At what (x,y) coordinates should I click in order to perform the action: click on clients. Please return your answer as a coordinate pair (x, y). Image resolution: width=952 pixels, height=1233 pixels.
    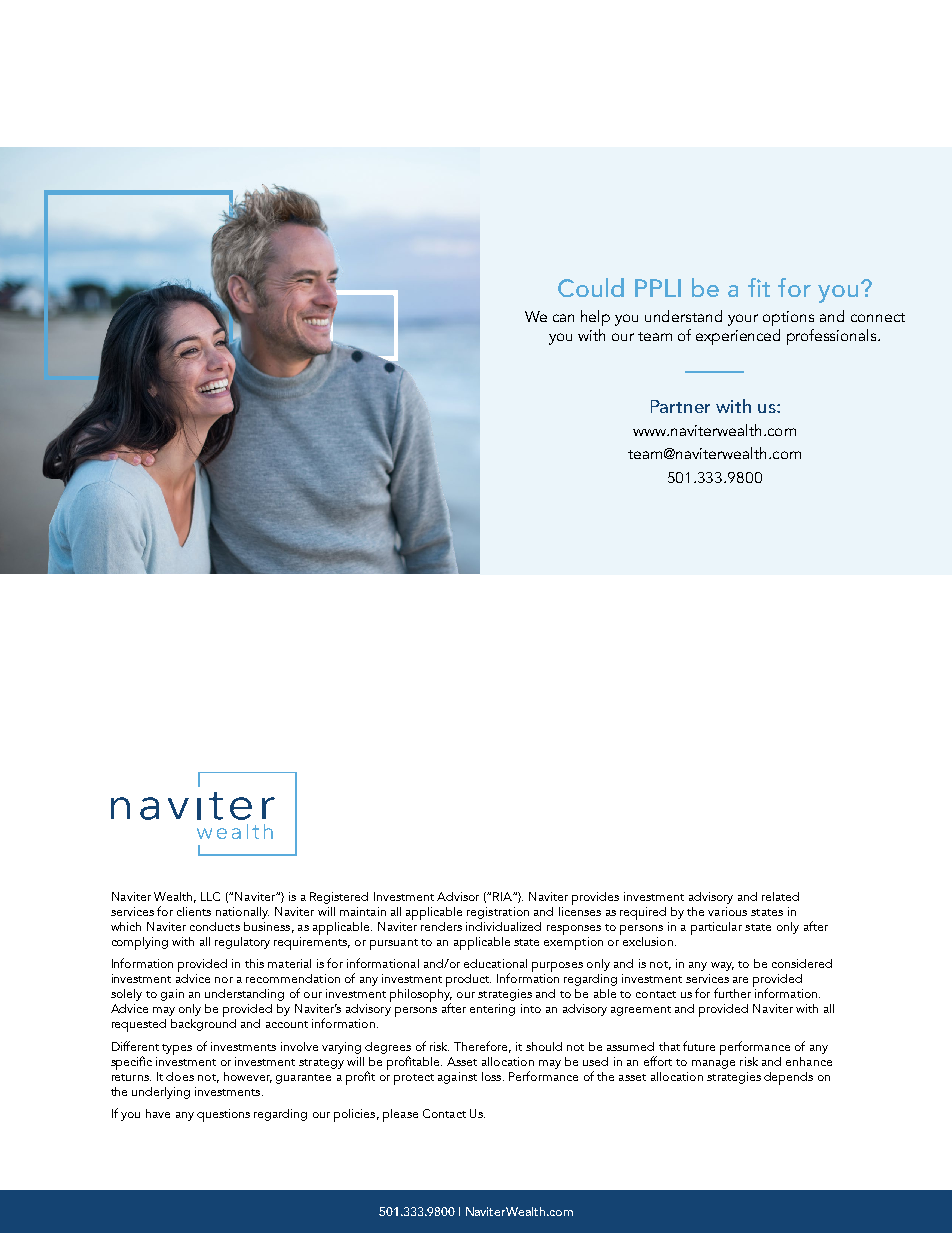
    Looking at the image, I should click on (194, 911).
